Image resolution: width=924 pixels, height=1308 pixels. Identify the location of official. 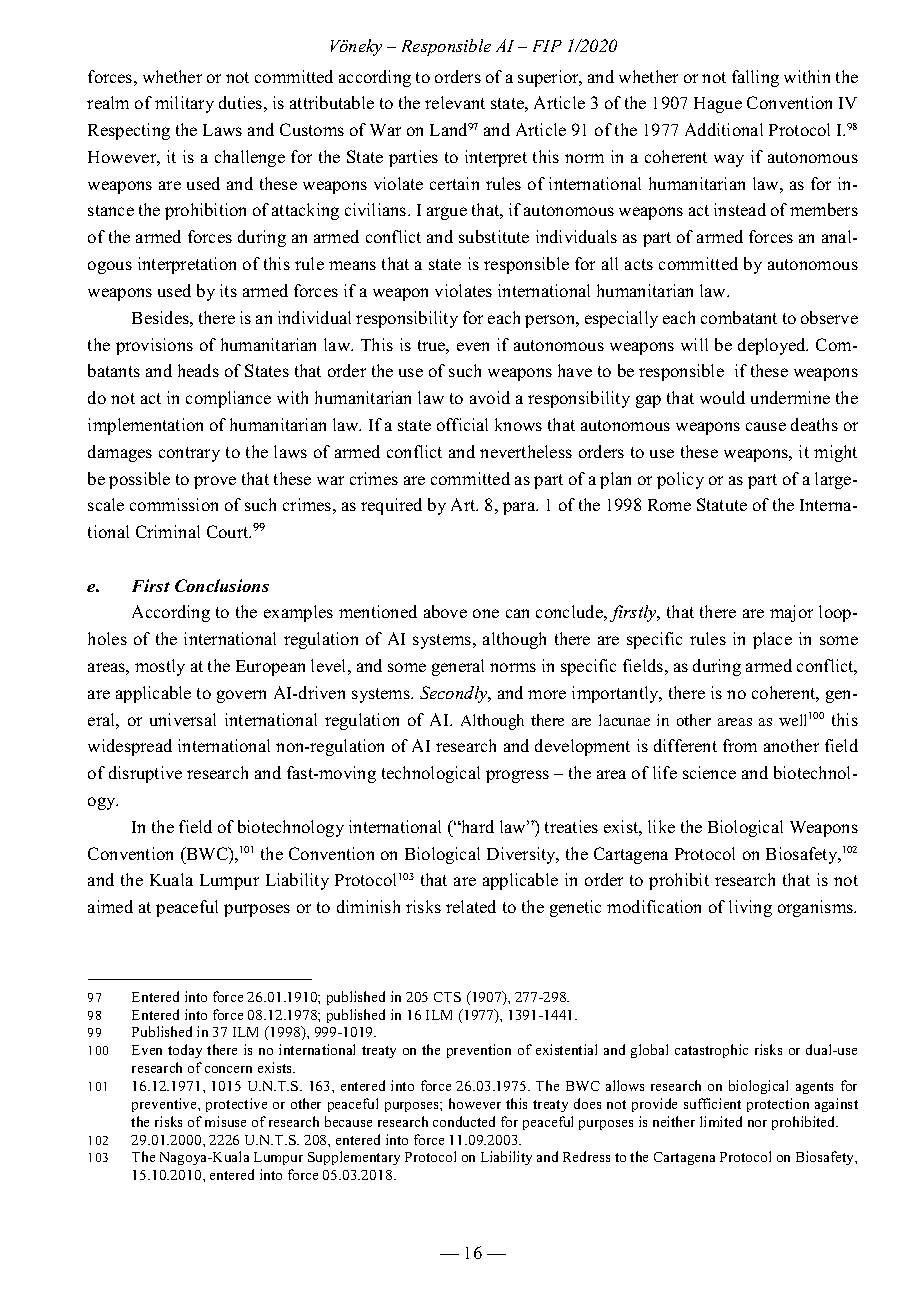
(462, 424).
